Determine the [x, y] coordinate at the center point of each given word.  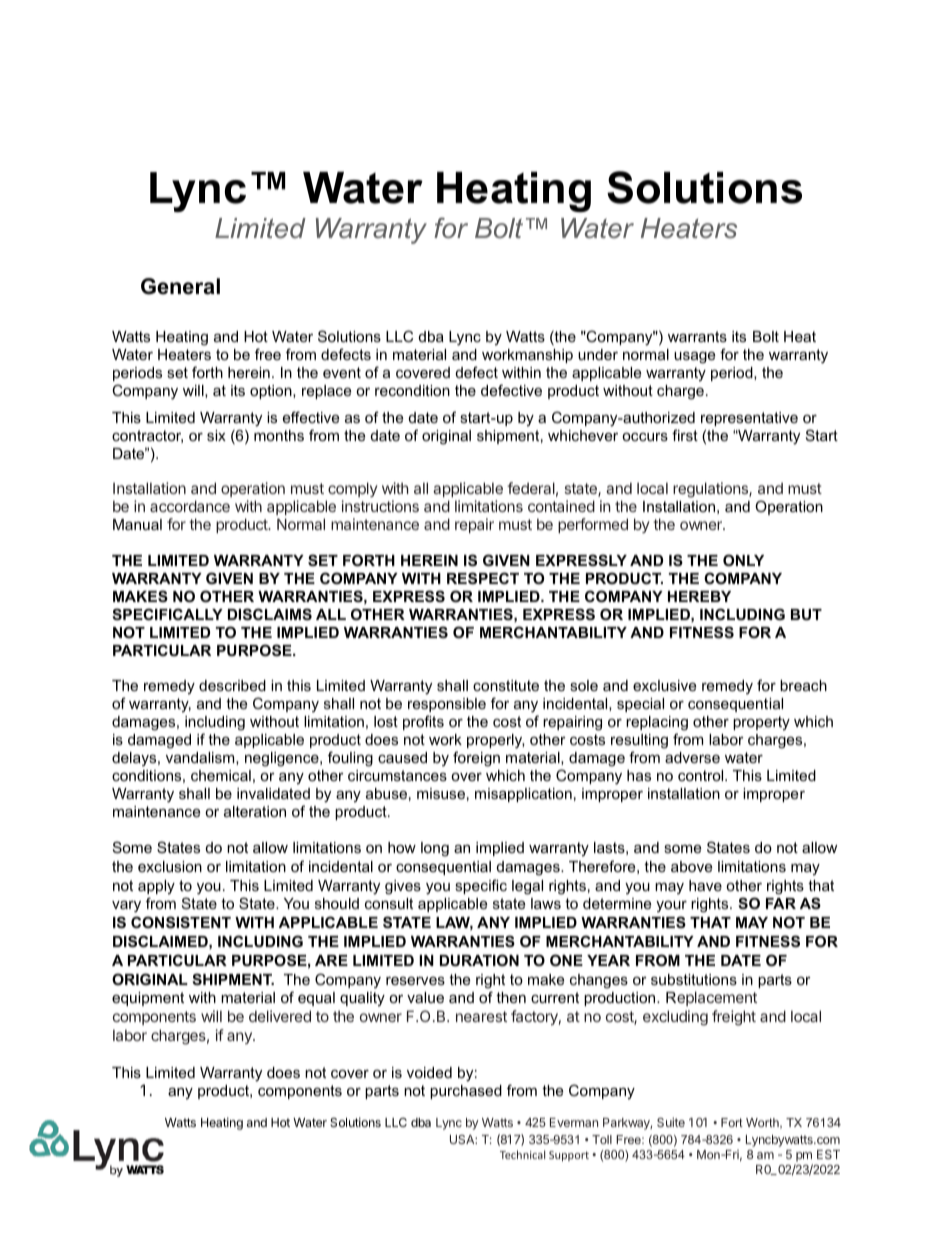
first [685, 435]
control [702, 775]
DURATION [479, 960]
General [180, 286]
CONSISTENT [181, 922]
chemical [221, 775]
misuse [441, 793]
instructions [380, 506]
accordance [190, 506]
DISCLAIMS [270, 614]
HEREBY [699, 596]
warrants [697, 336]
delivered [280, 1016]
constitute [506, 685]
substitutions [694, 979]
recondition [412, 390]
